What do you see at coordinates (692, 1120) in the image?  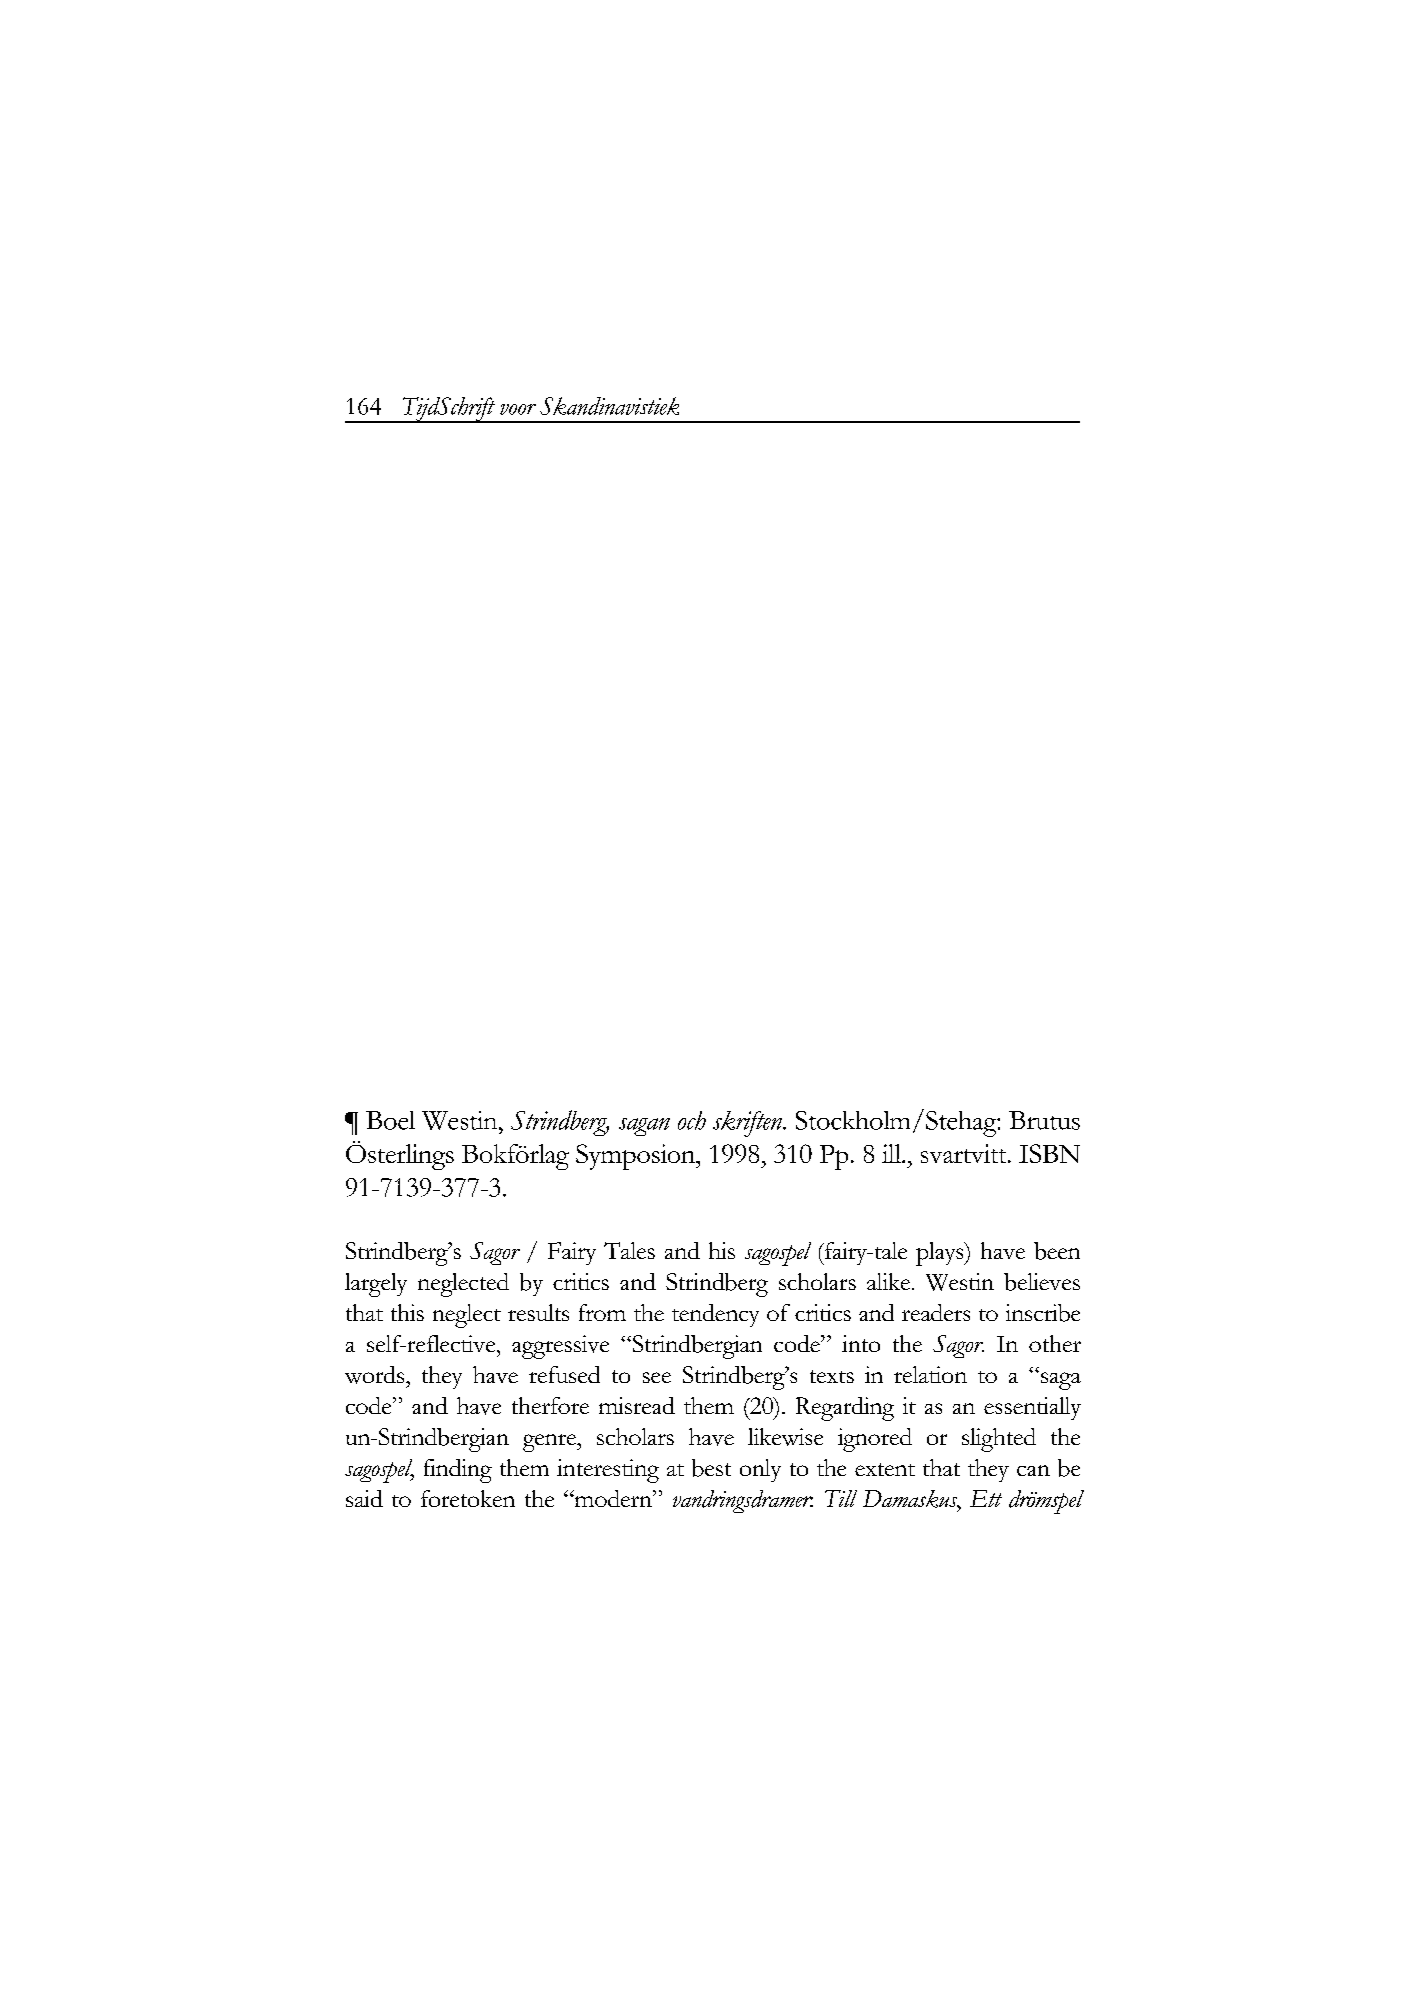 I see `och` at bounding box center [692, 1120].
